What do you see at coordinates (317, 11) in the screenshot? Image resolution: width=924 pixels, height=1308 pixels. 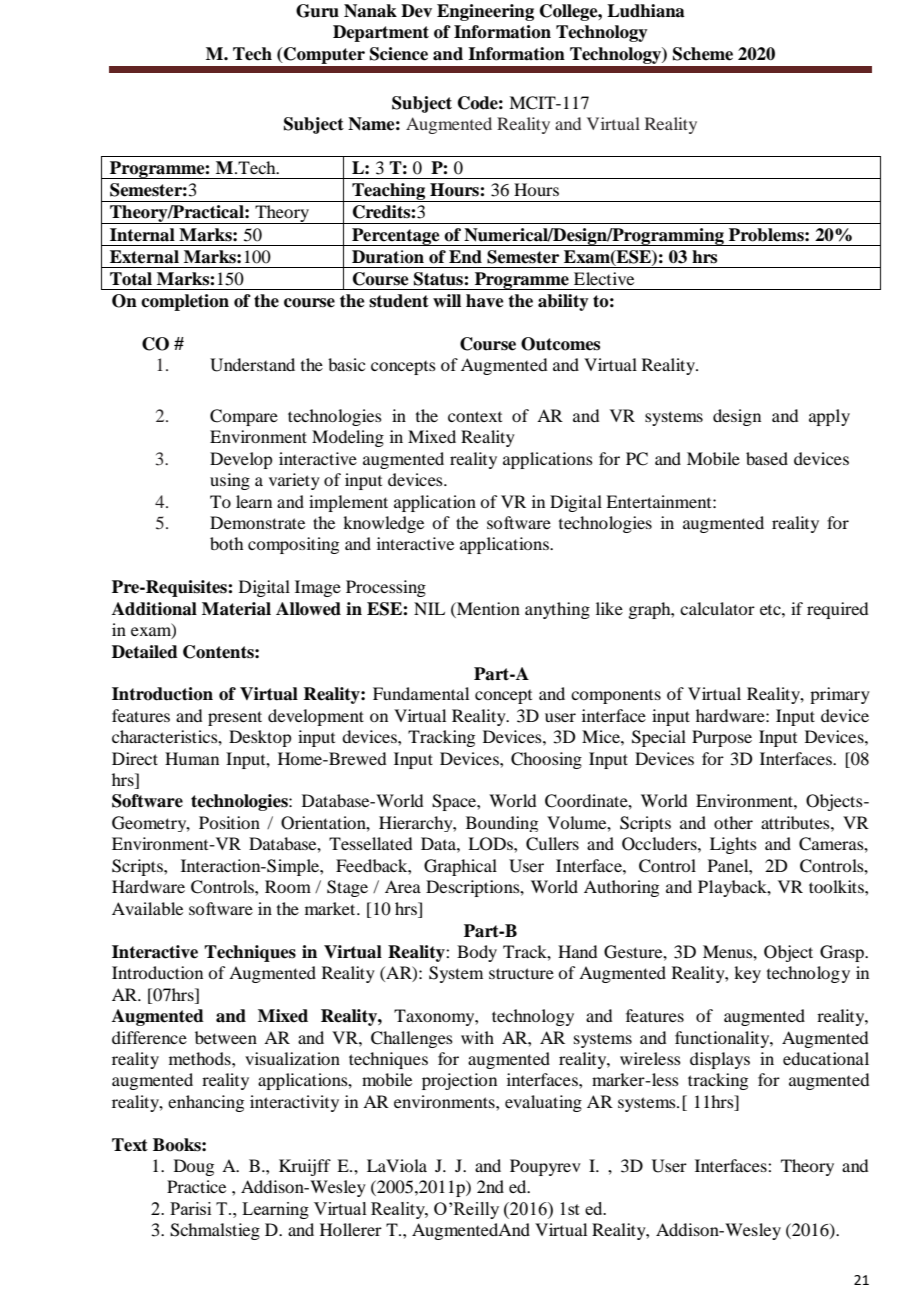 I see `Guru` at bounding box center [317, 11].
